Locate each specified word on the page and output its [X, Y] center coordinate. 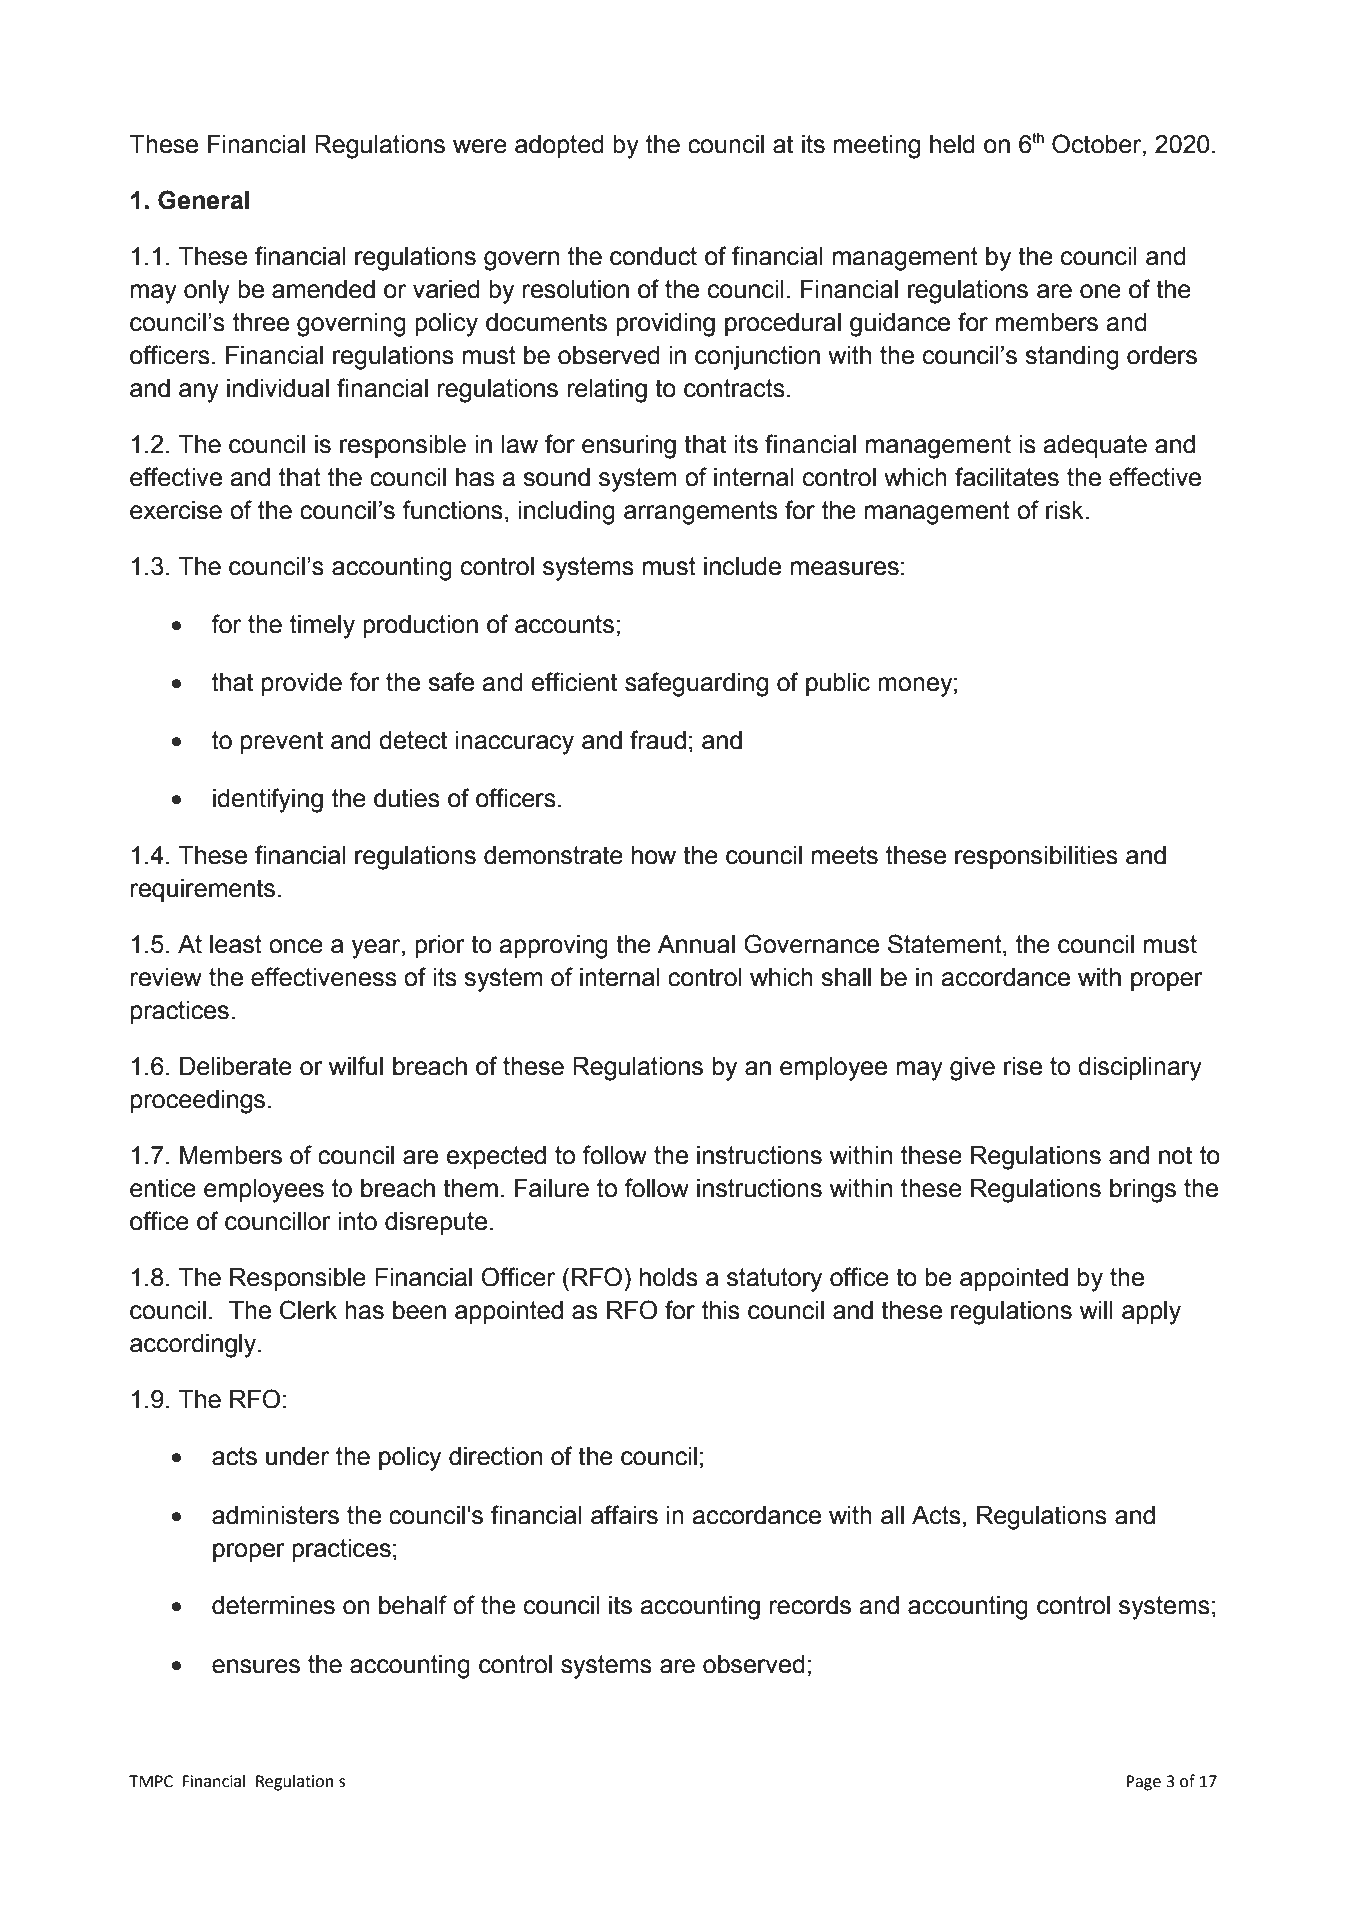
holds [669, 1277]
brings [1143, 1191]
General [203, 200]
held [952, 144]
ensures [256, 1666]
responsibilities [1036, 857]
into [358, 1221]
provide [302, 684]
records [810, 1605]
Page [1144, 1783]
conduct [653, 256]
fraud [658, 740]
